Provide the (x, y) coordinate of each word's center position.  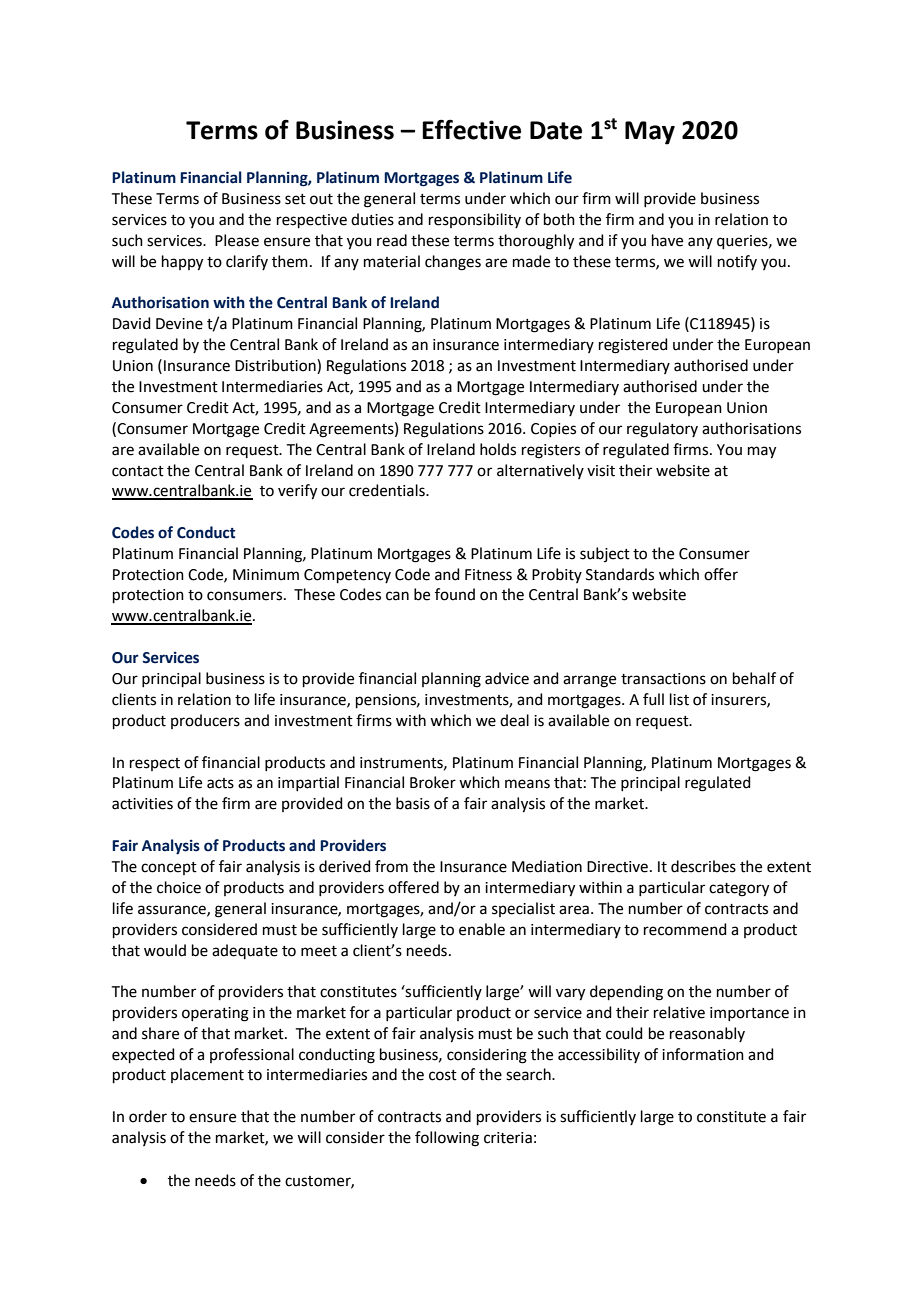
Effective (471, 129)
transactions (663, 679)
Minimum (266, 575)
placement (207, 1075)
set (295, 199)
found (455, 594)
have (667, 240)
